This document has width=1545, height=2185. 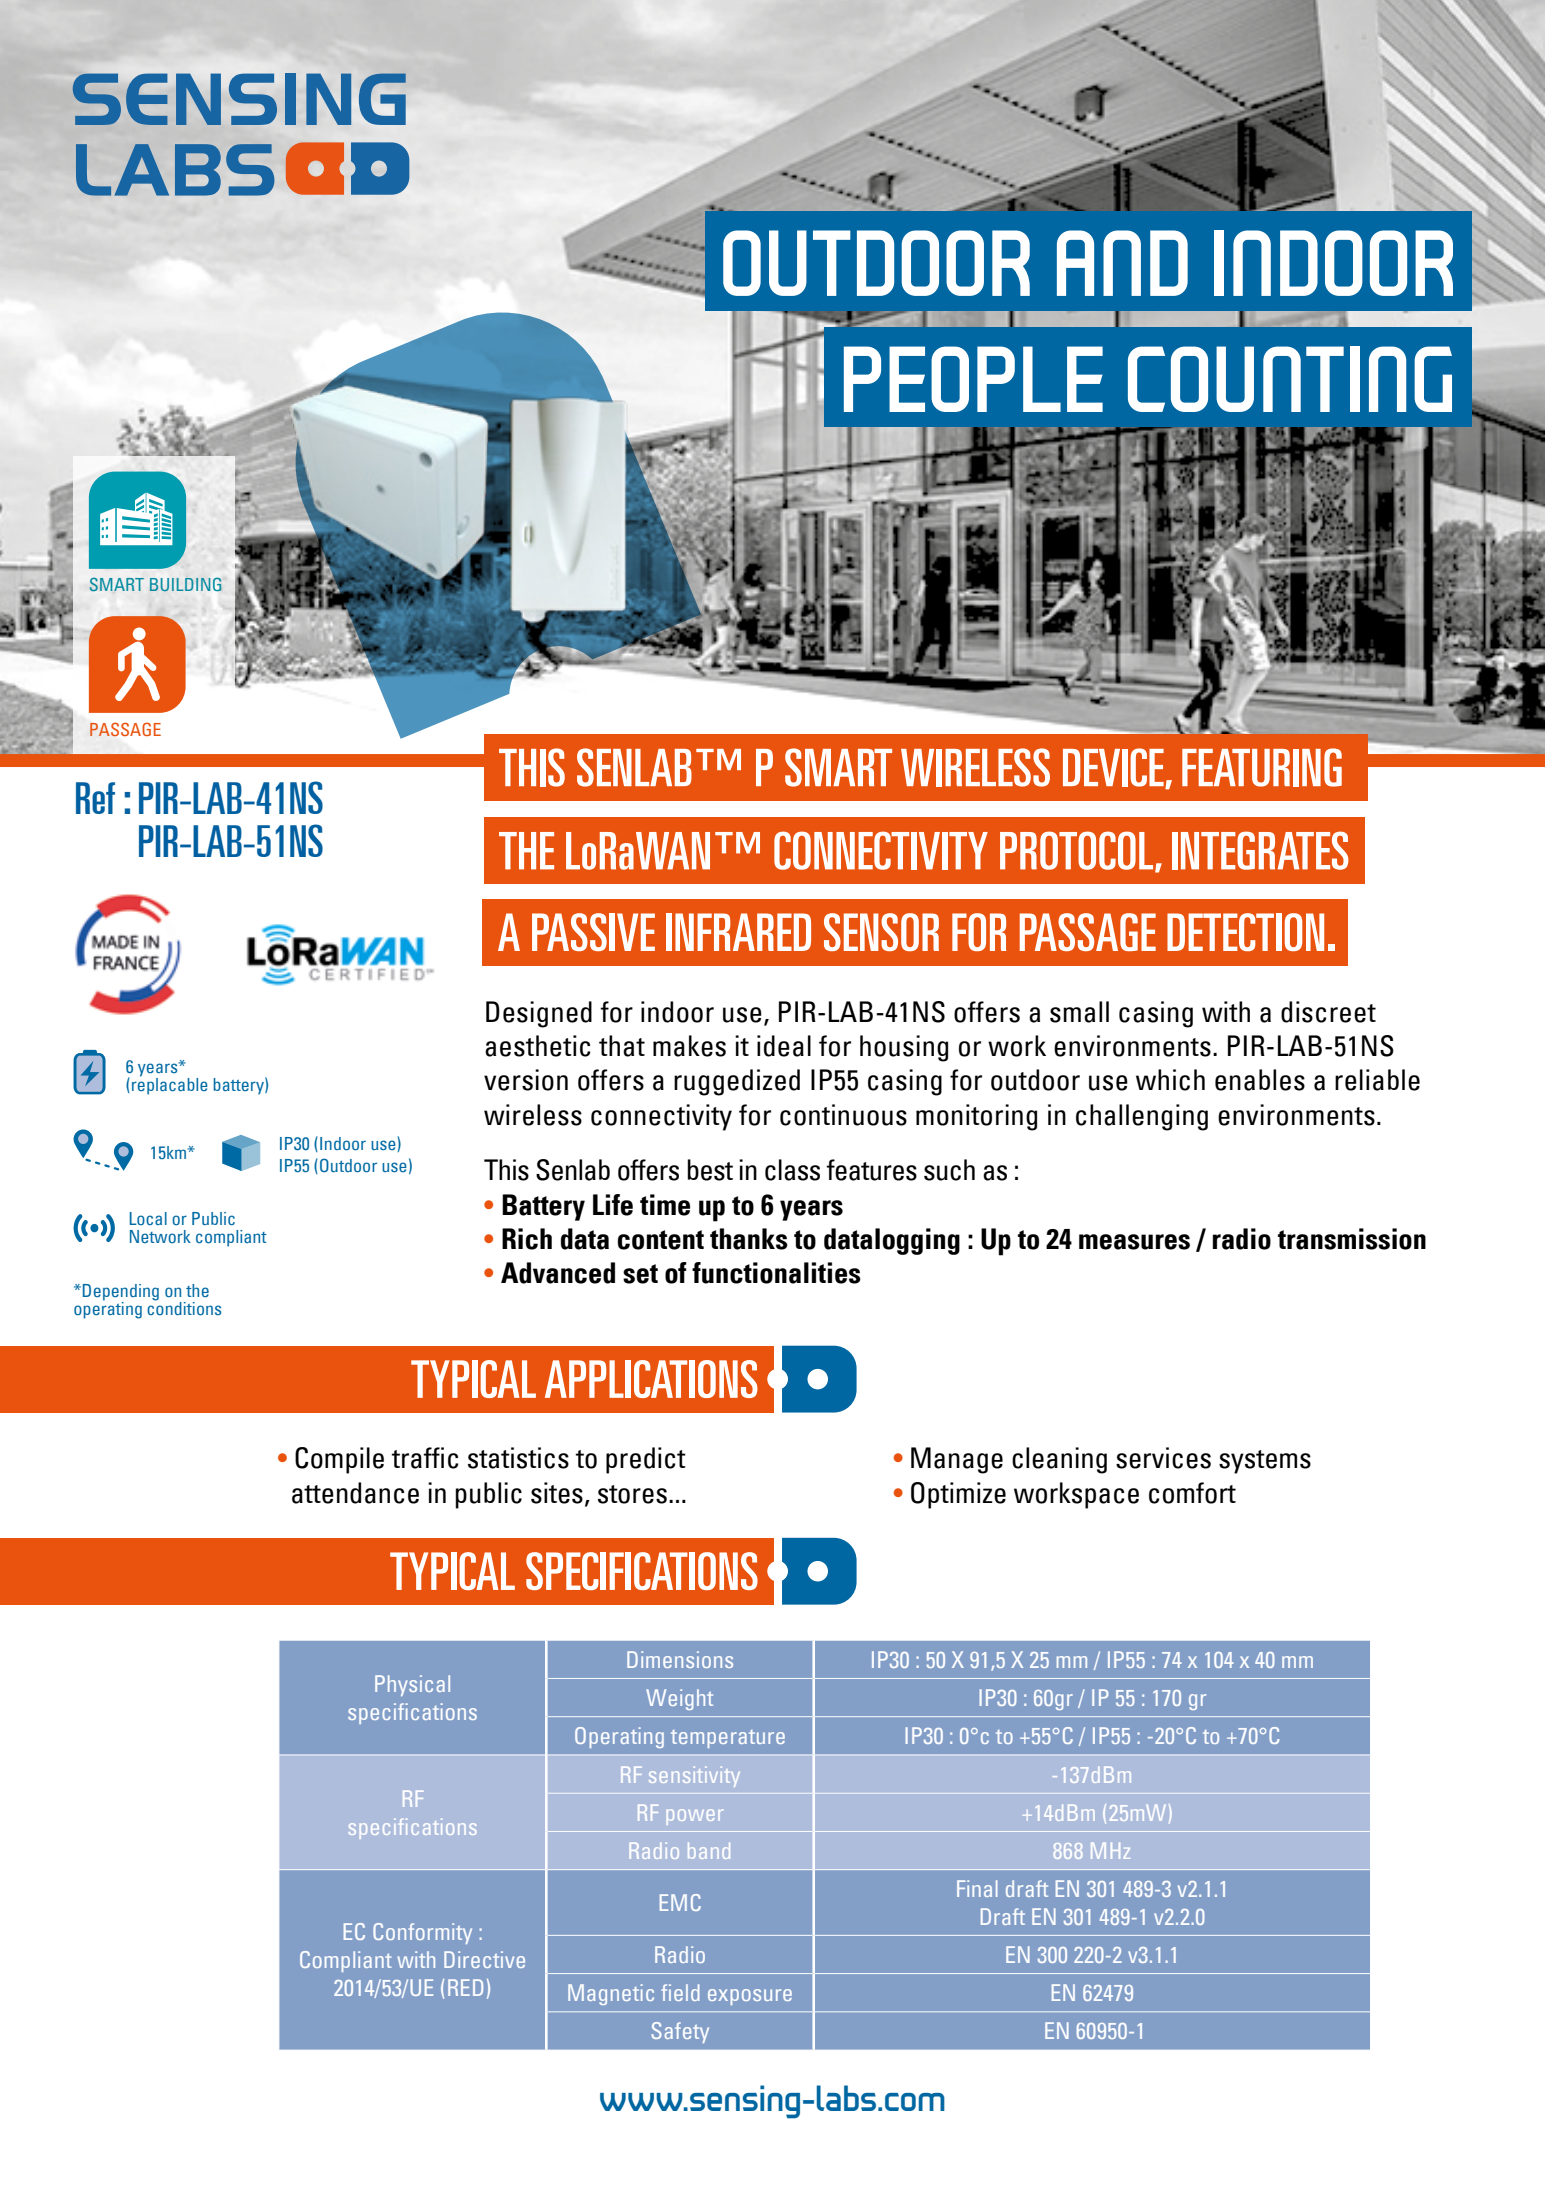 I want to click on exposure, so click(x=750, y=1997).
